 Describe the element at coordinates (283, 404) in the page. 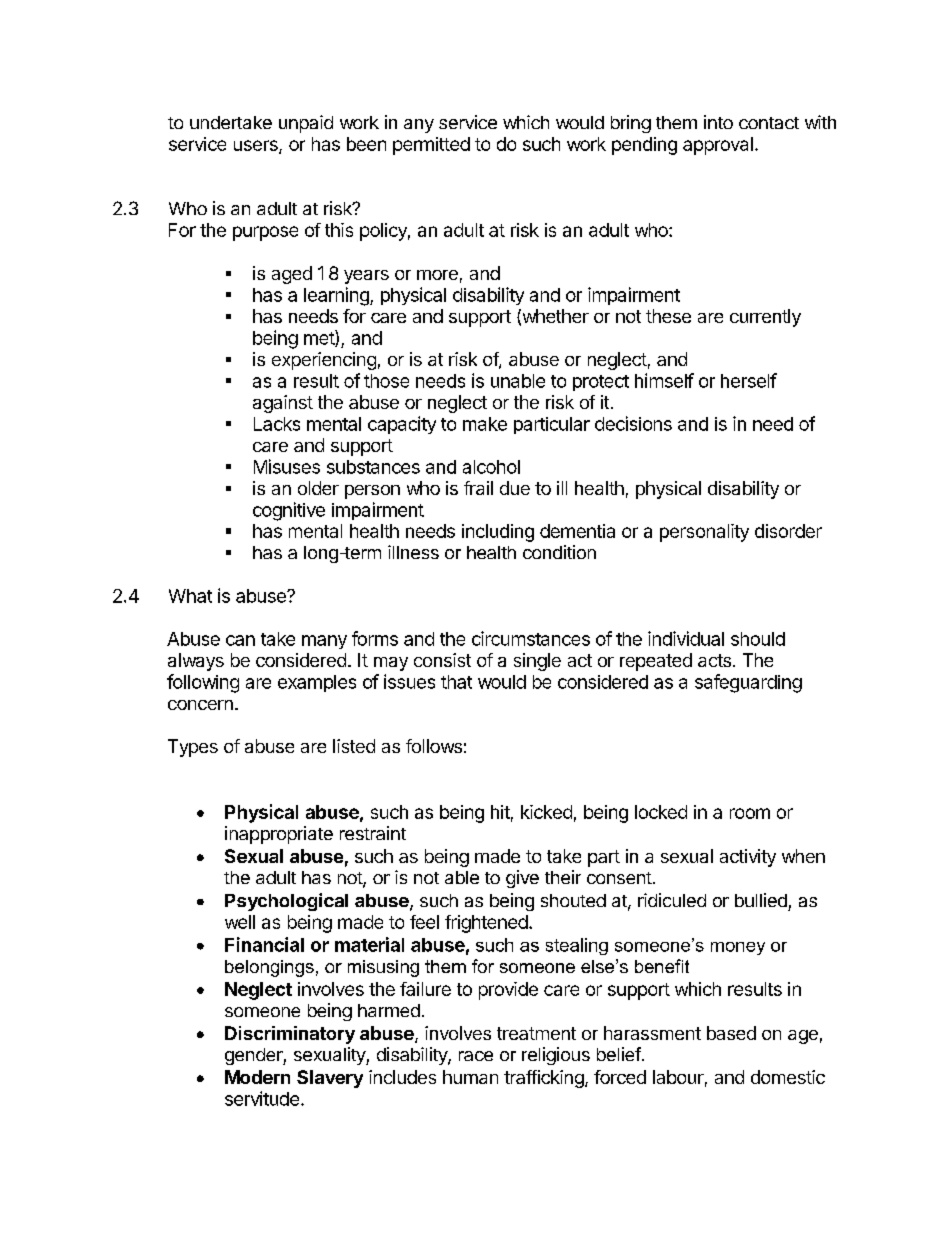

I see `against` at that location.
